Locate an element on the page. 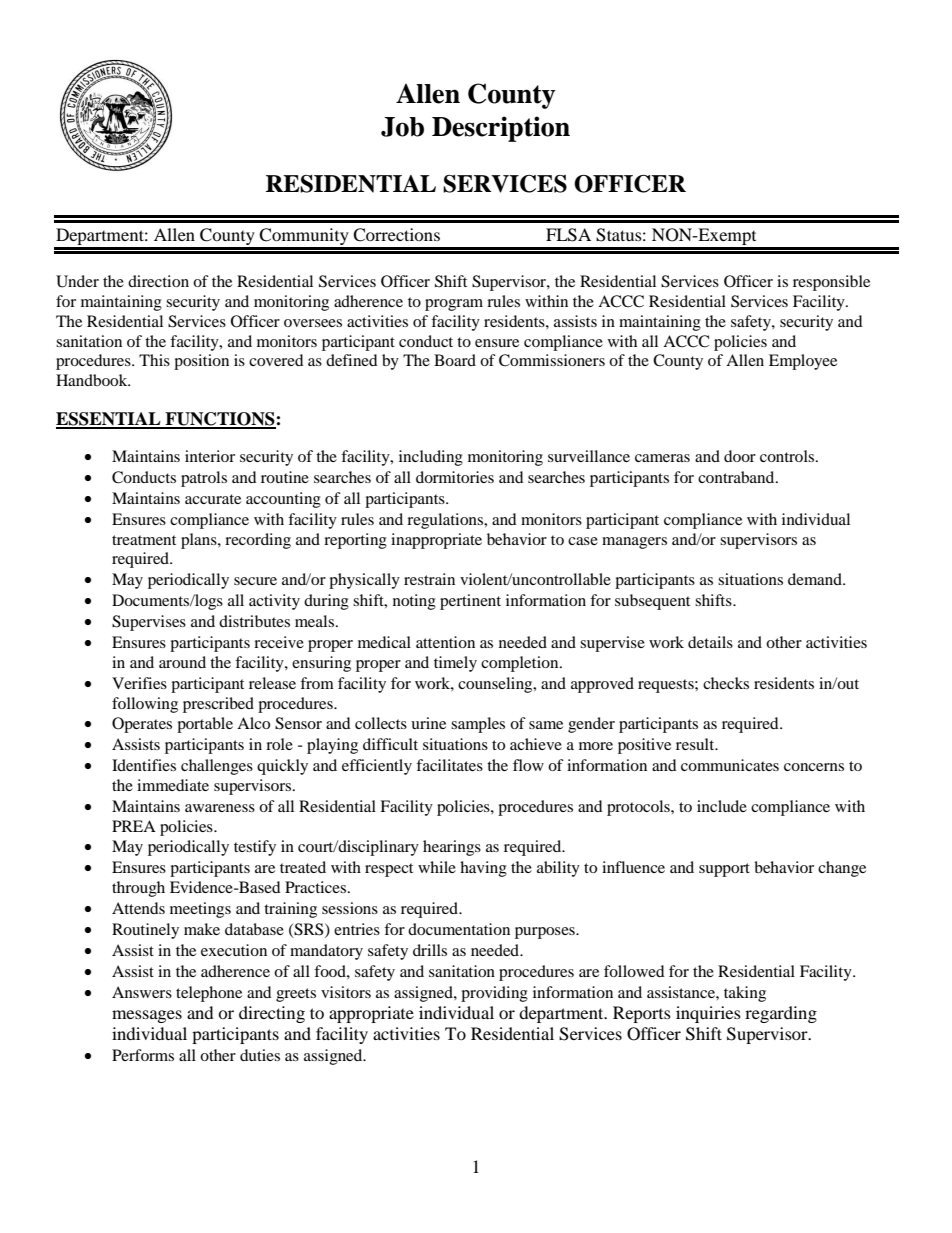 This image has width=952, height=1233. Description is located at coordinates (501, 129).
